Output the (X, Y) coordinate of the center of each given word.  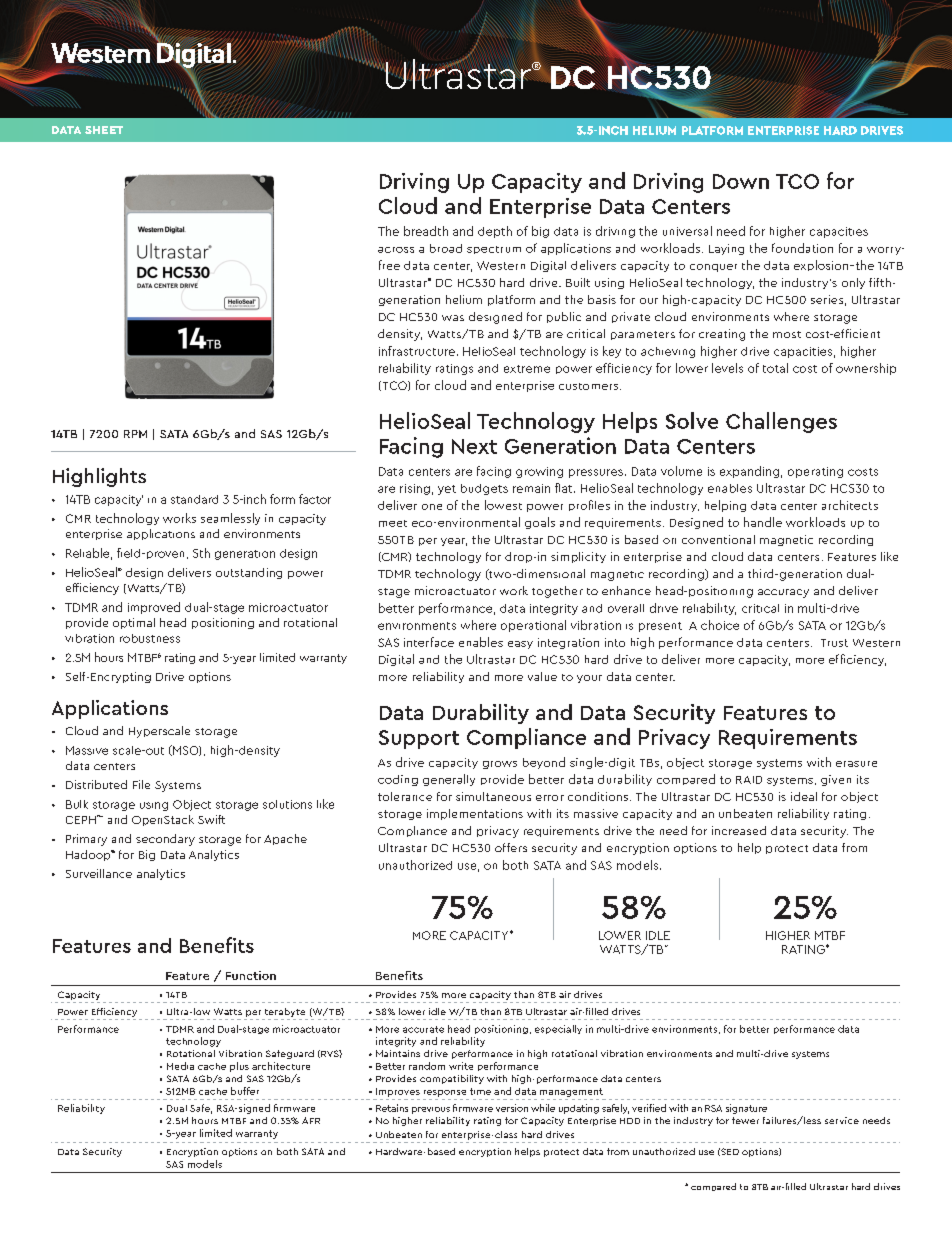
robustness (150, 638)
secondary (165, 840)
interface (429, 642)
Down (741, 181)
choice (720, 625)
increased (739, 830)
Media (180, 1066)
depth (495, 232)
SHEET (104, 130)
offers (511, 847)
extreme (527, 369)
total (775, 368)
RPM (135, 434)
